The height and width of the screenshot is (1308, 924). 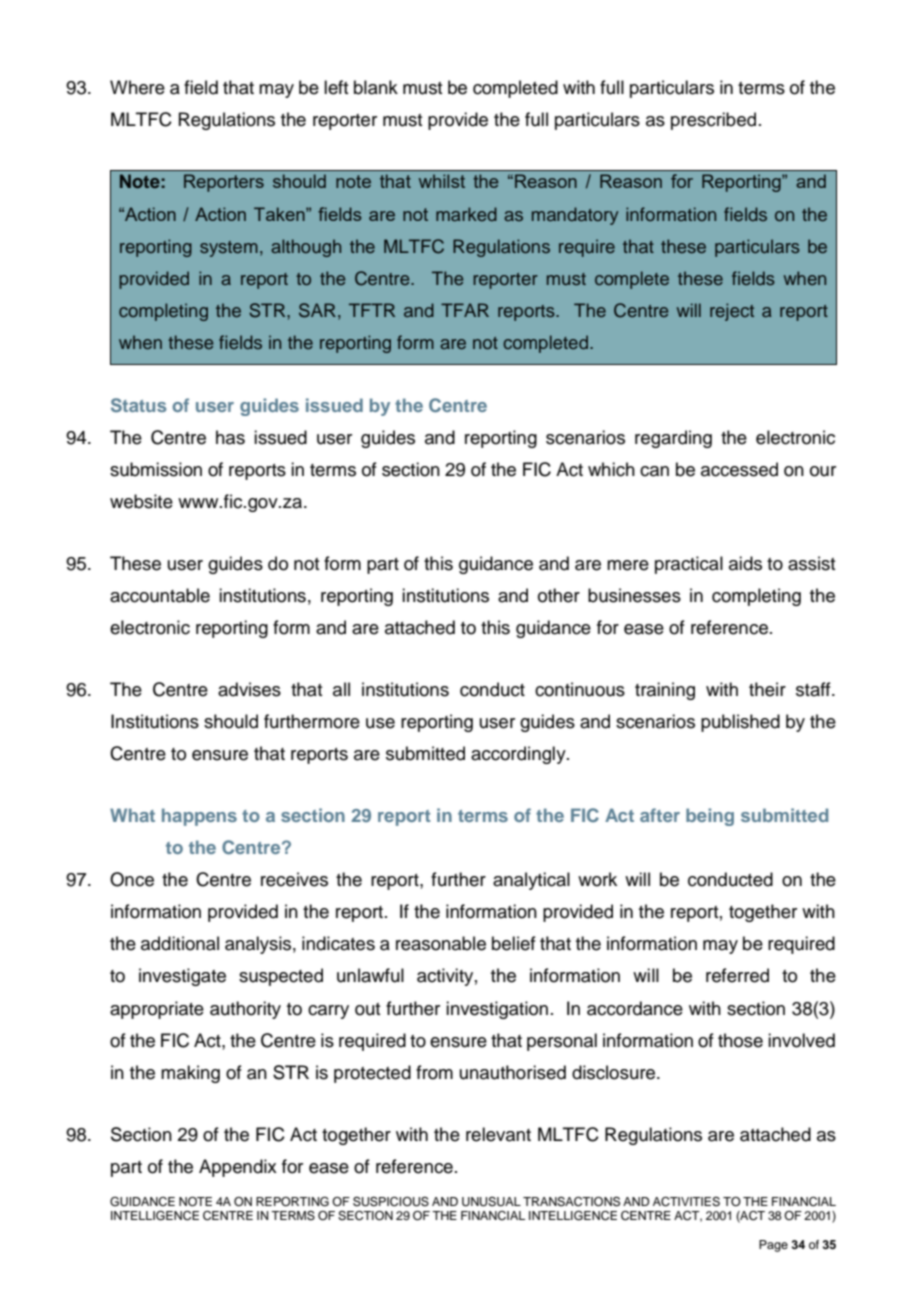 I want to click on Appendix, so click(x=238, y=1168).
